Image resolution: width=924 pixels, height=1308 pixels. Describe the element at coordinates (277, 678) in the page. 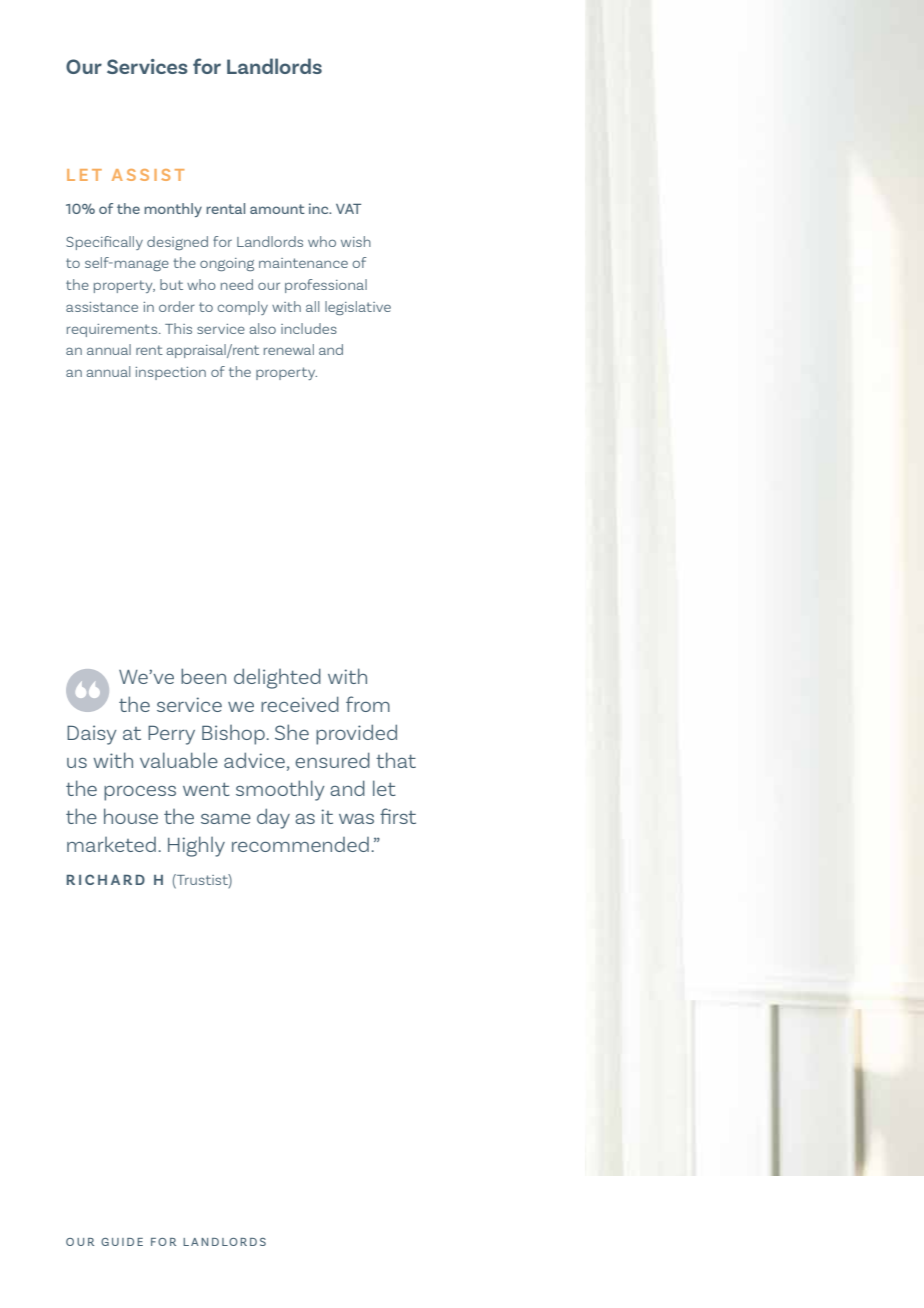

I see `delighted` at that location.
